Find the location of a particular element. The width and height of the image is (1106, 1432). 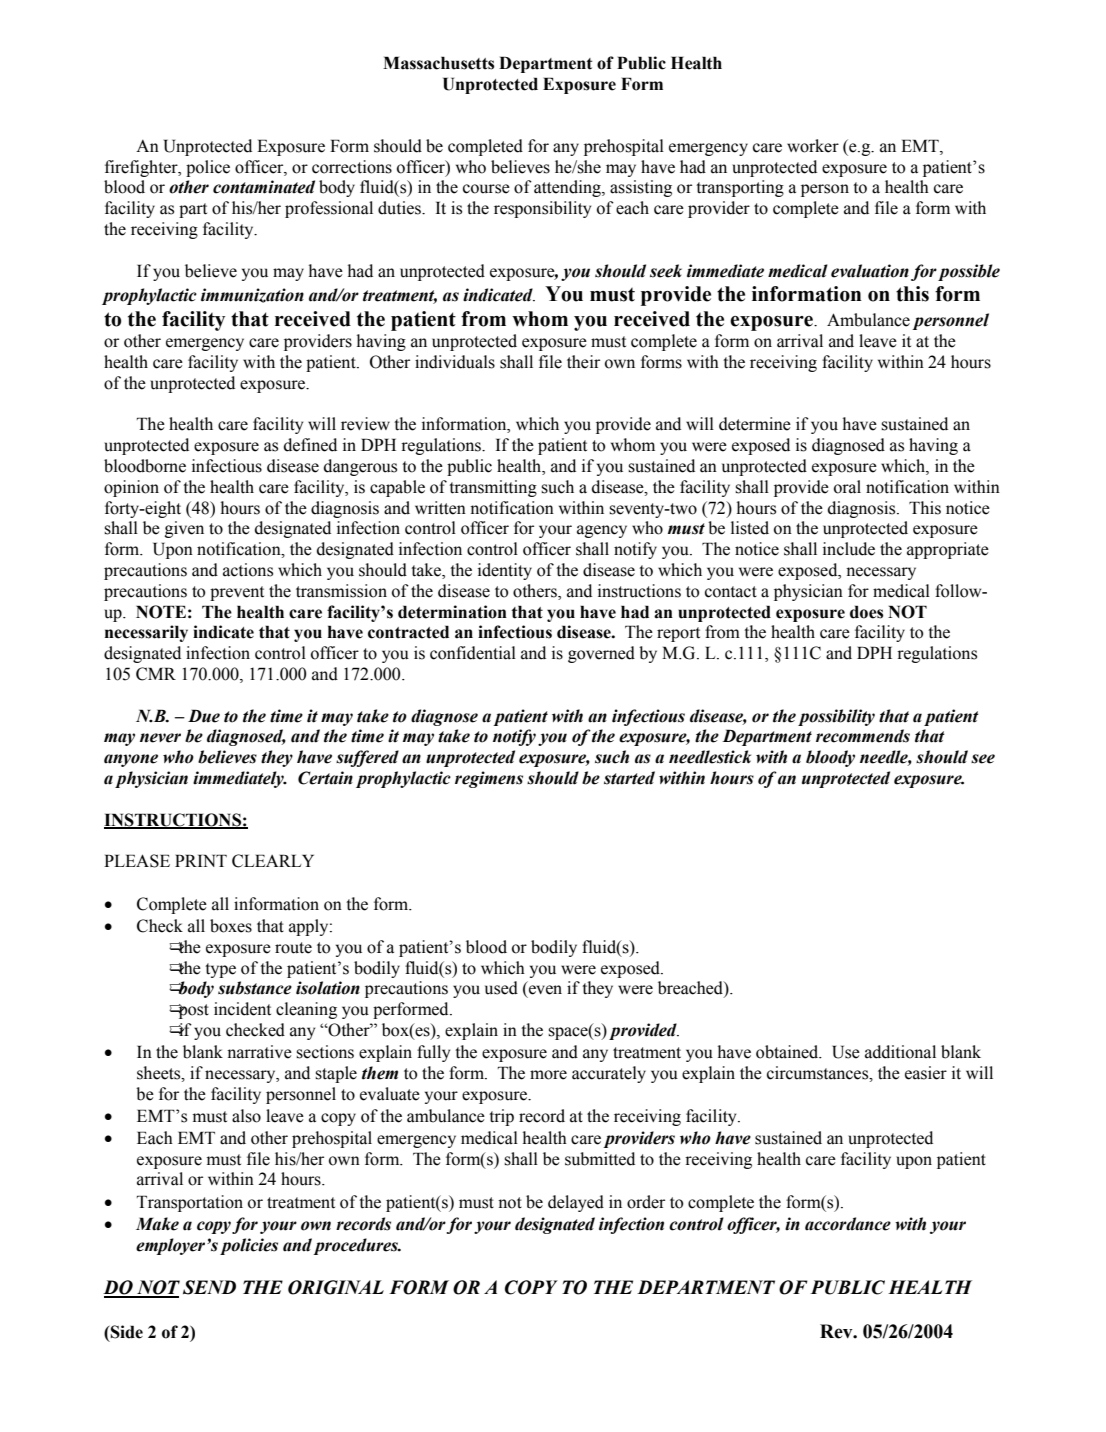

worker is located at coordinates (813, 146).
